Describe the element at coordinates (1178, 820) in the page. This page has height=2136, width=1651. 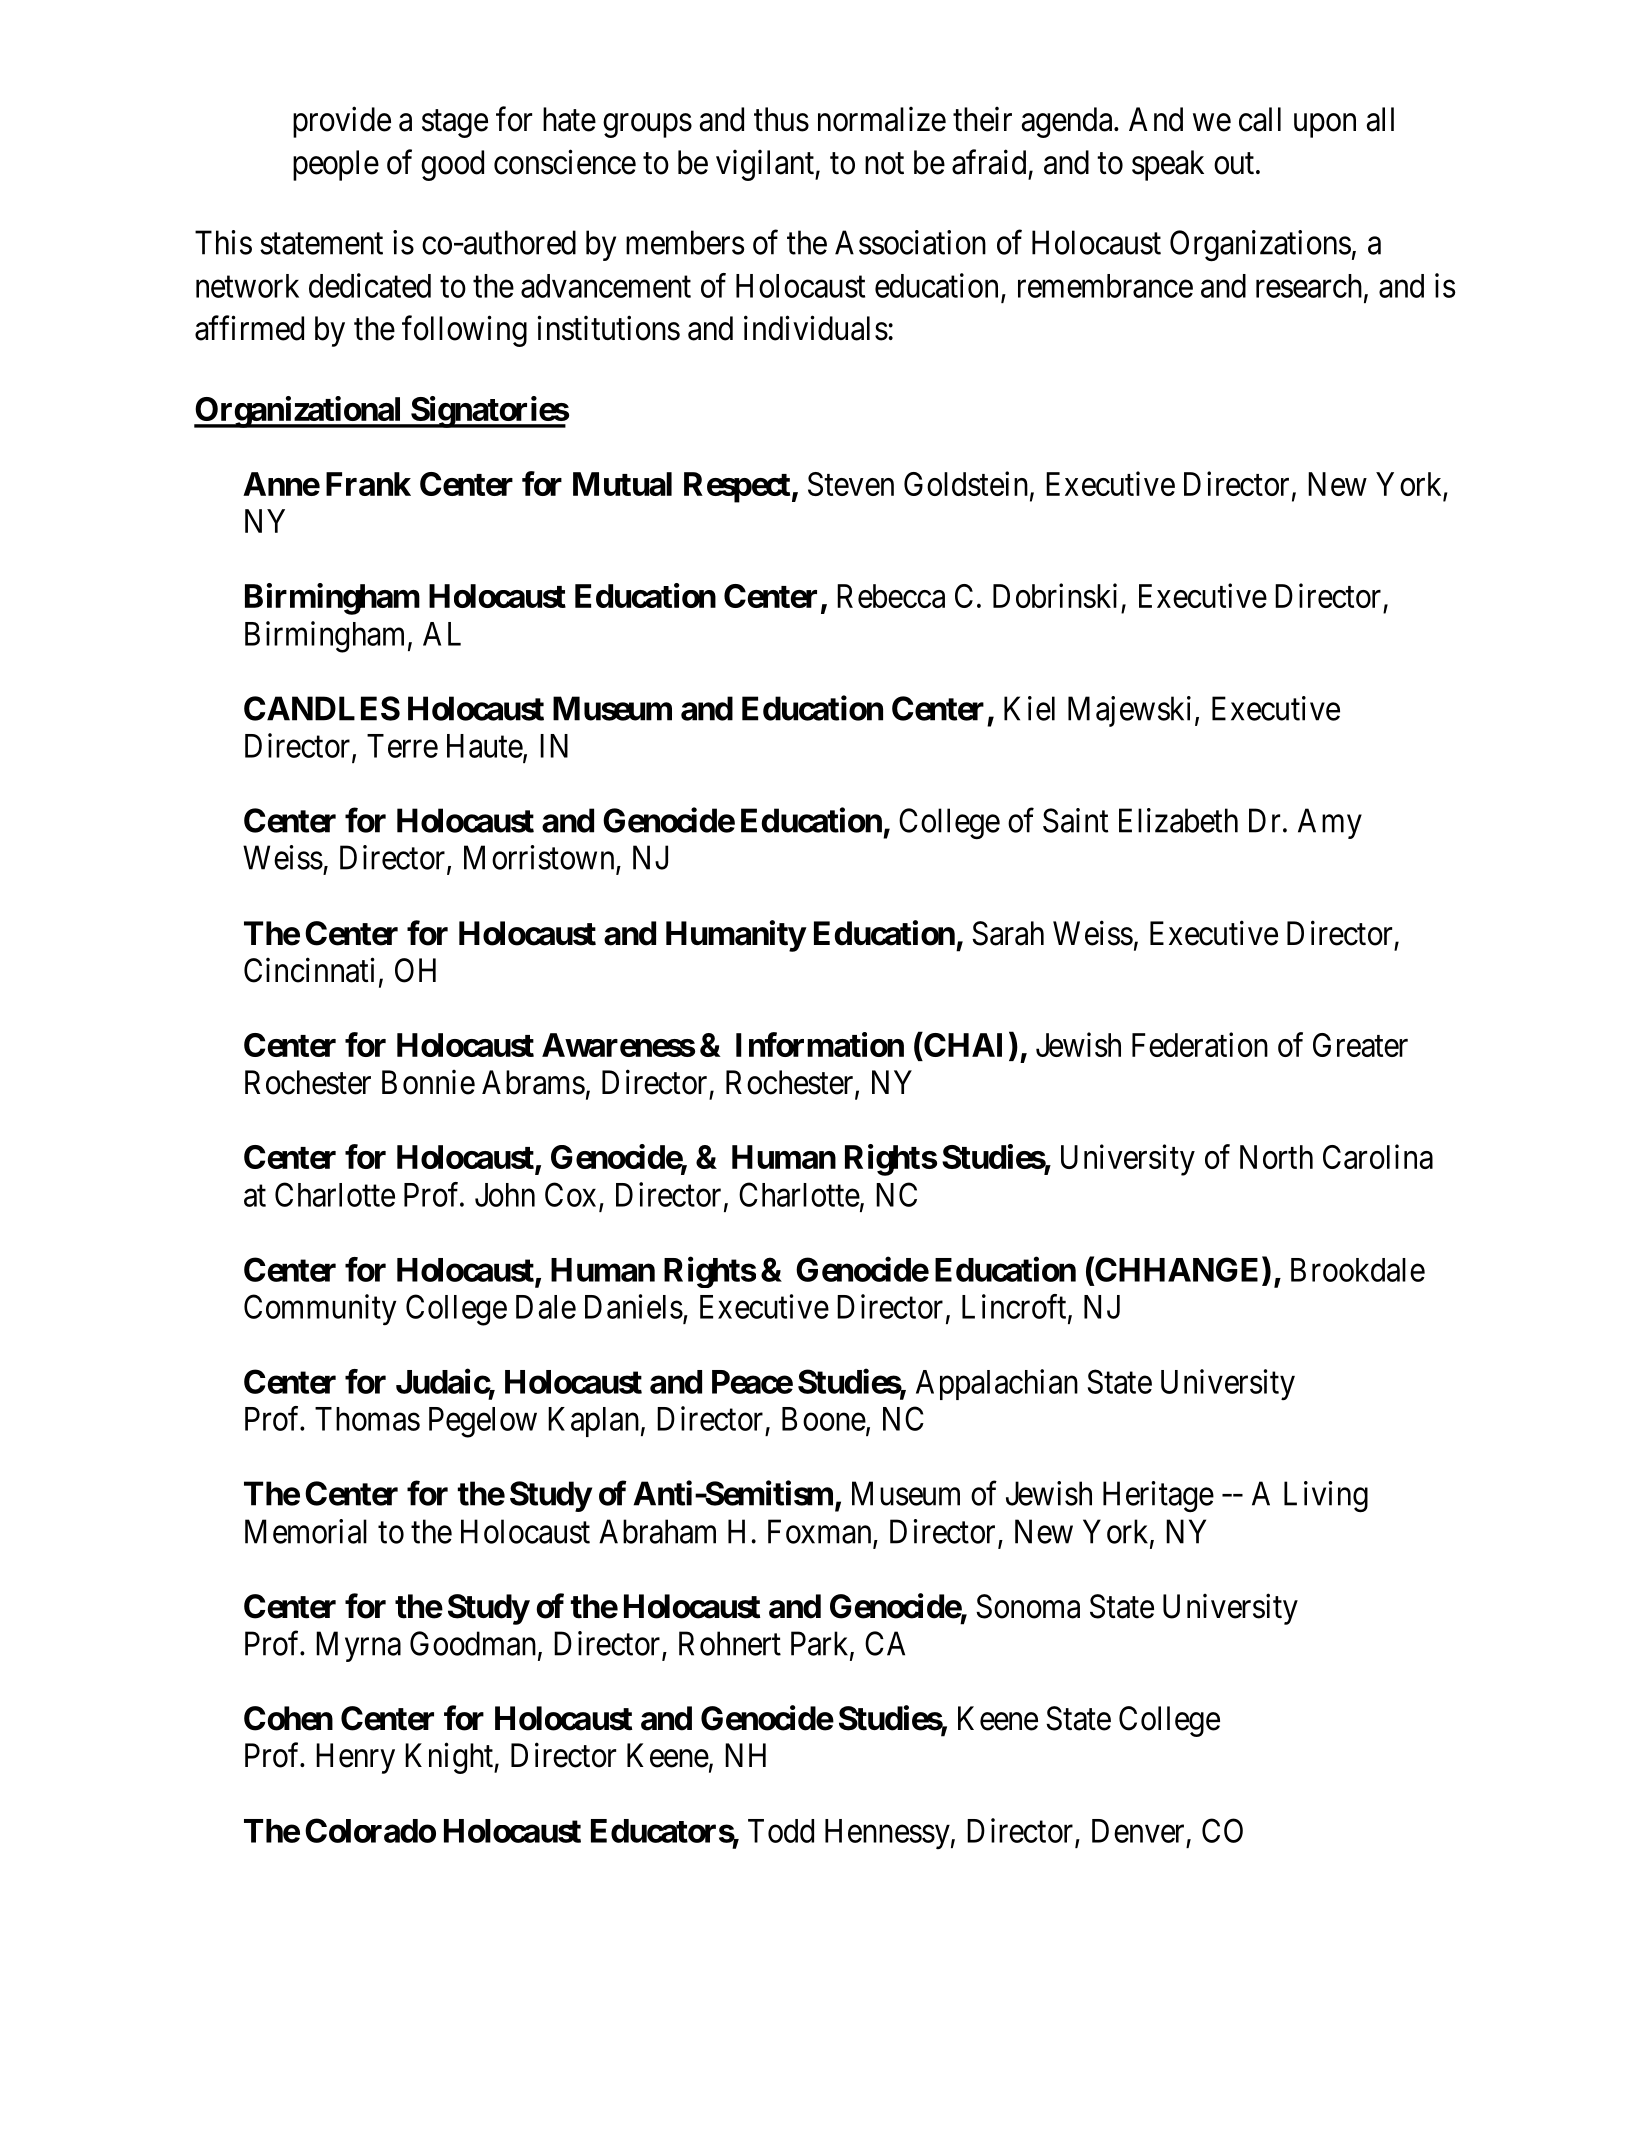
I see `Elizabeth` at that location.
